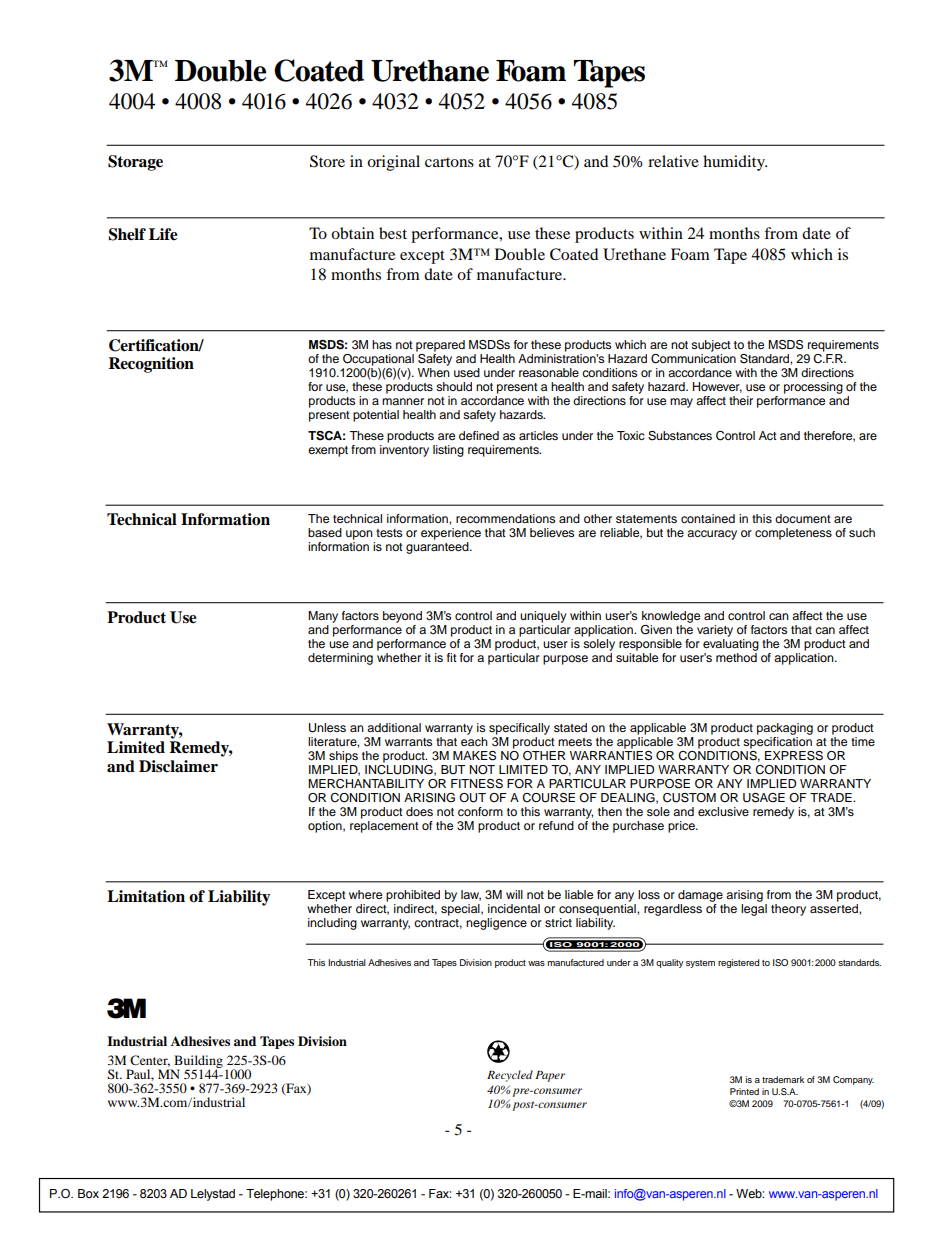 The height and width of the screenshot is (1233, 952). Describe the element at coordinates (754, 910) in the screenshot. I see `legal` at that location.
